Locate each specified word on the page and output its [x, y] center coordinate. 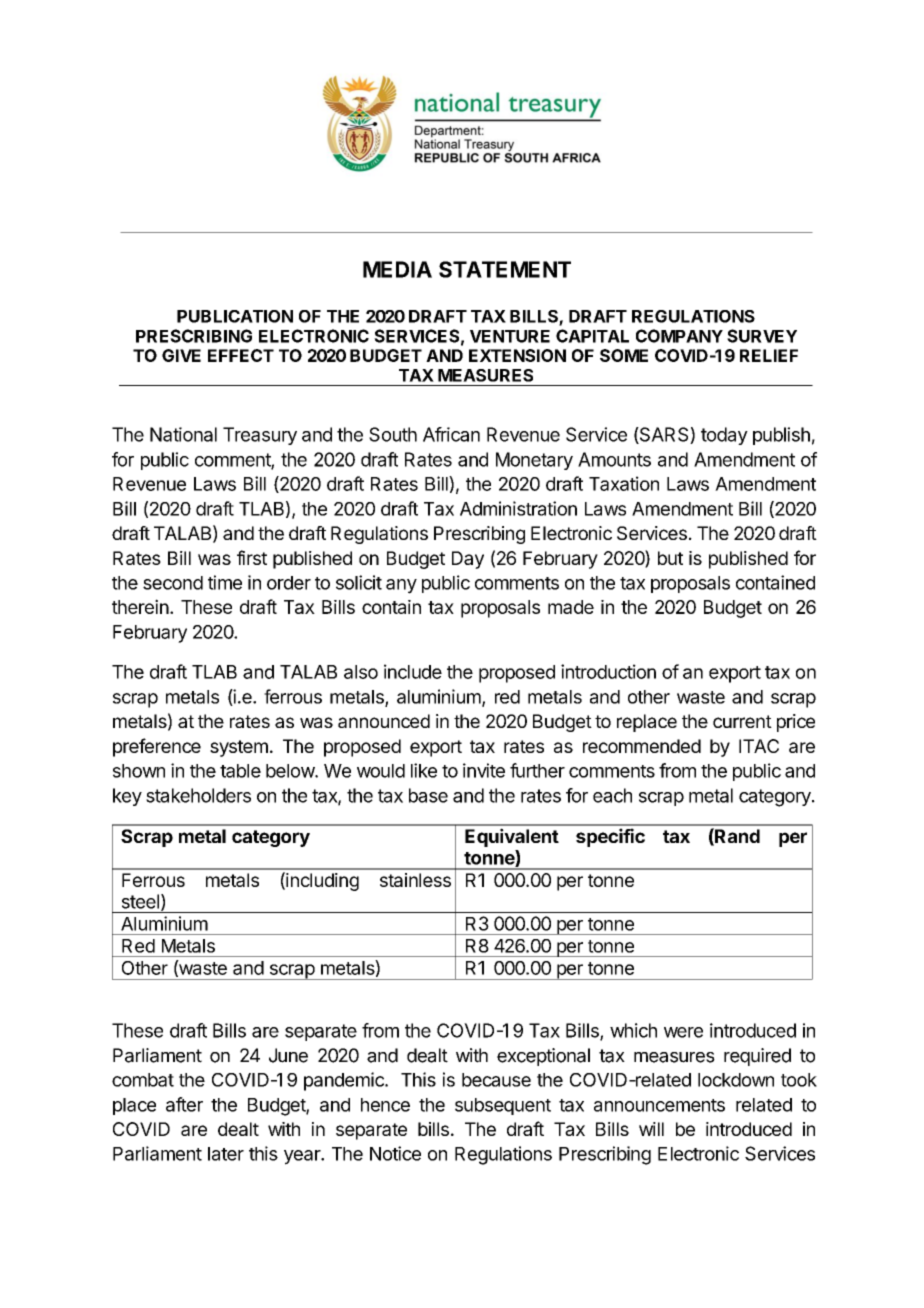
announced [384, 721]
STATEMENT [505, 269]
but [670, 558]
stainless [415, 880]
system [239, 748]
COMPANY [679, 336]
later [226, 1154]
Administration [518, 508]
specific [610, 837]
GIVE [181, 355]
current [742, 721]
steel [140, 901]
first [252, 557]
